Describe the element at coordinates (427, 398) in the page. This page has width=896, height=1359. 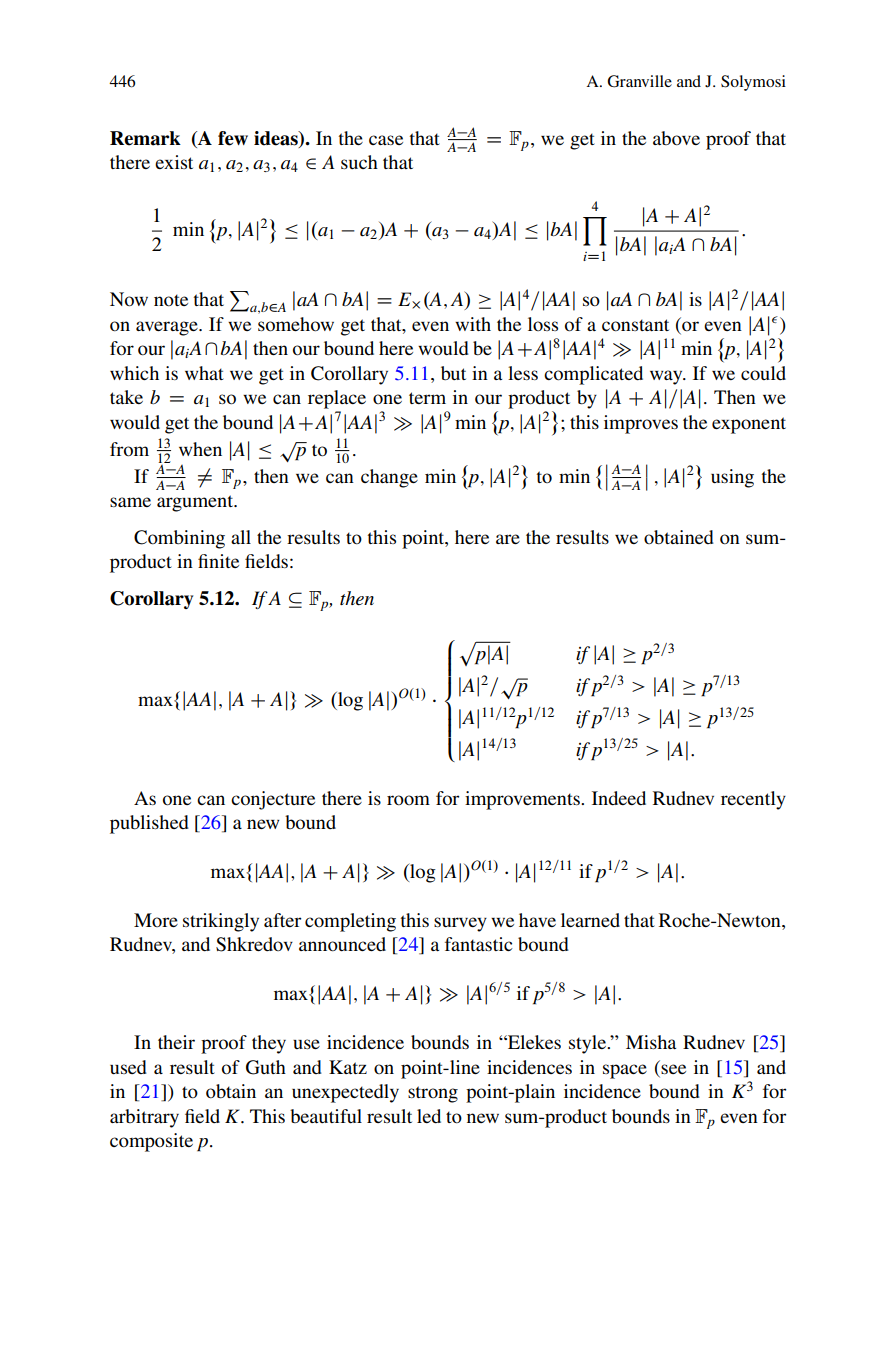
I see `term` at that location.
